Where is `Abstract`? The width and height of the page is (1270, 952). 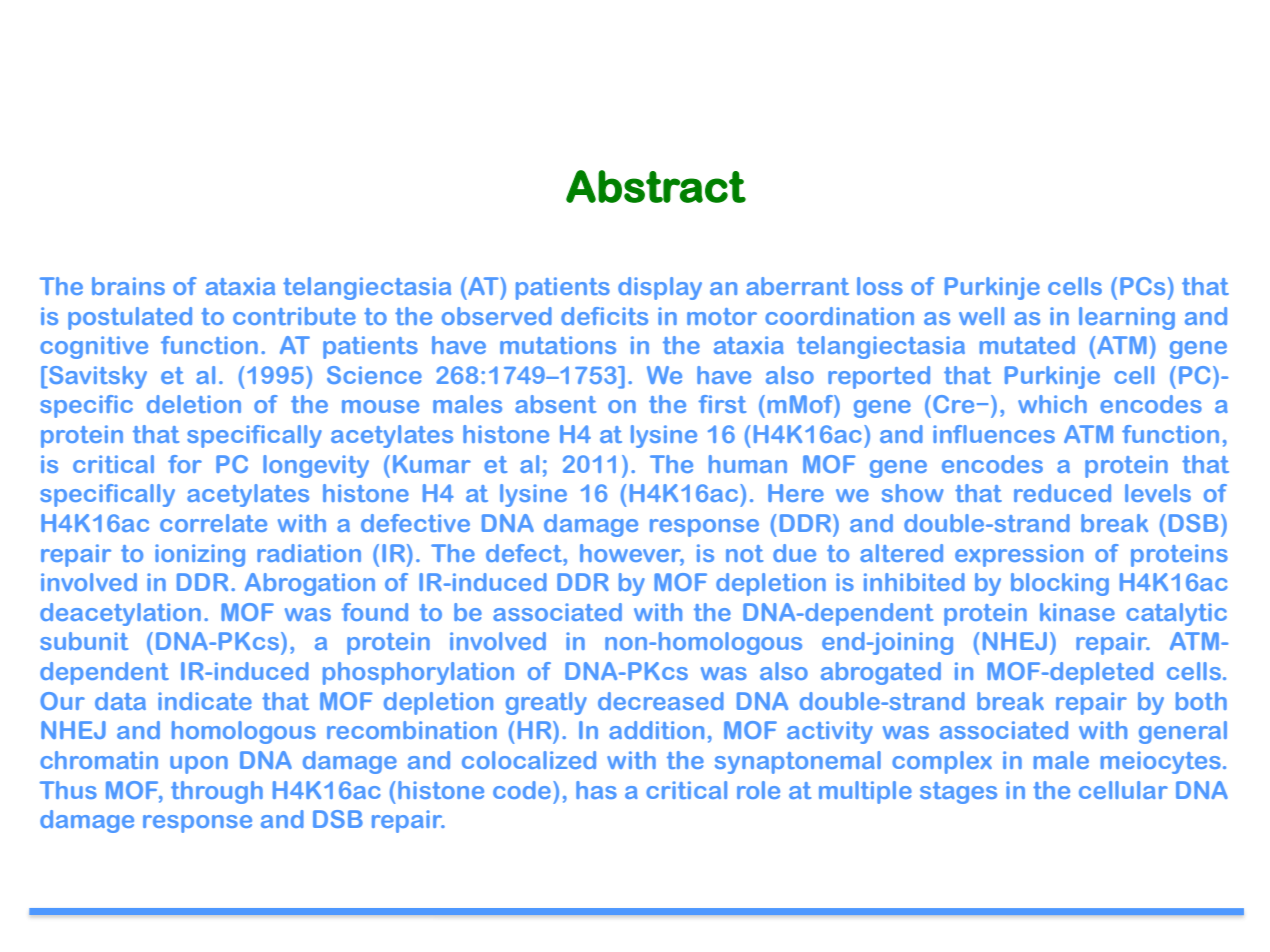
Abstract is located at coordinates (656, 186).
